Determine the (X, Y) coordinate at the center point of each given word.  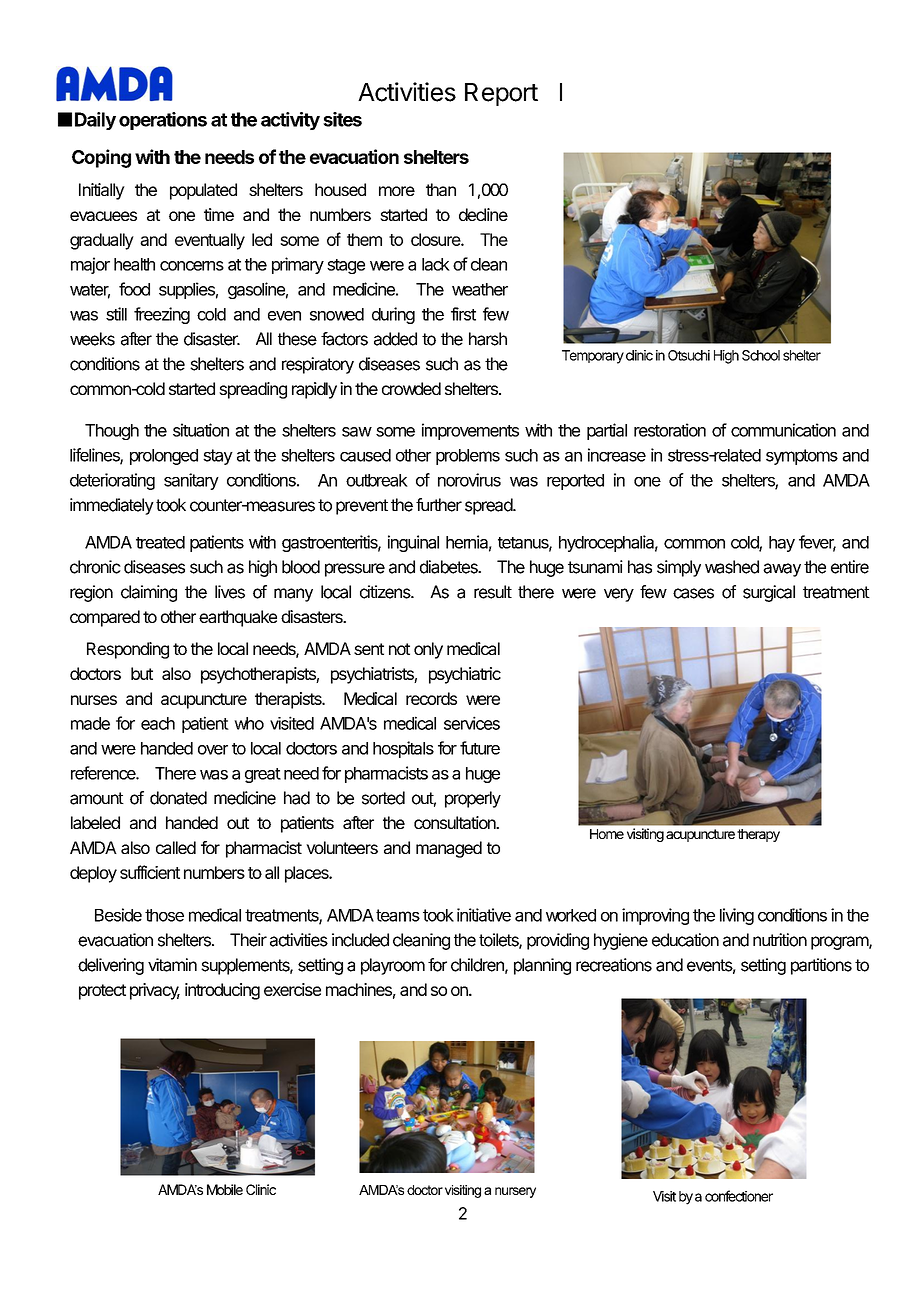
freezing (162, 315)
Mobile (225, 1189)
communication (783, 430)
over (213, 750)
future (480, 748)
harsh (488, 339)
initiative (484, 915)
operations (163, 121)
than (441, 189)
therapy (758, 835)
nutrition (780, 940)
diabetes (450, 567)
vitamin (172, 965)
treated (160, 542)
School (761, 355)
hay (782, 544)
